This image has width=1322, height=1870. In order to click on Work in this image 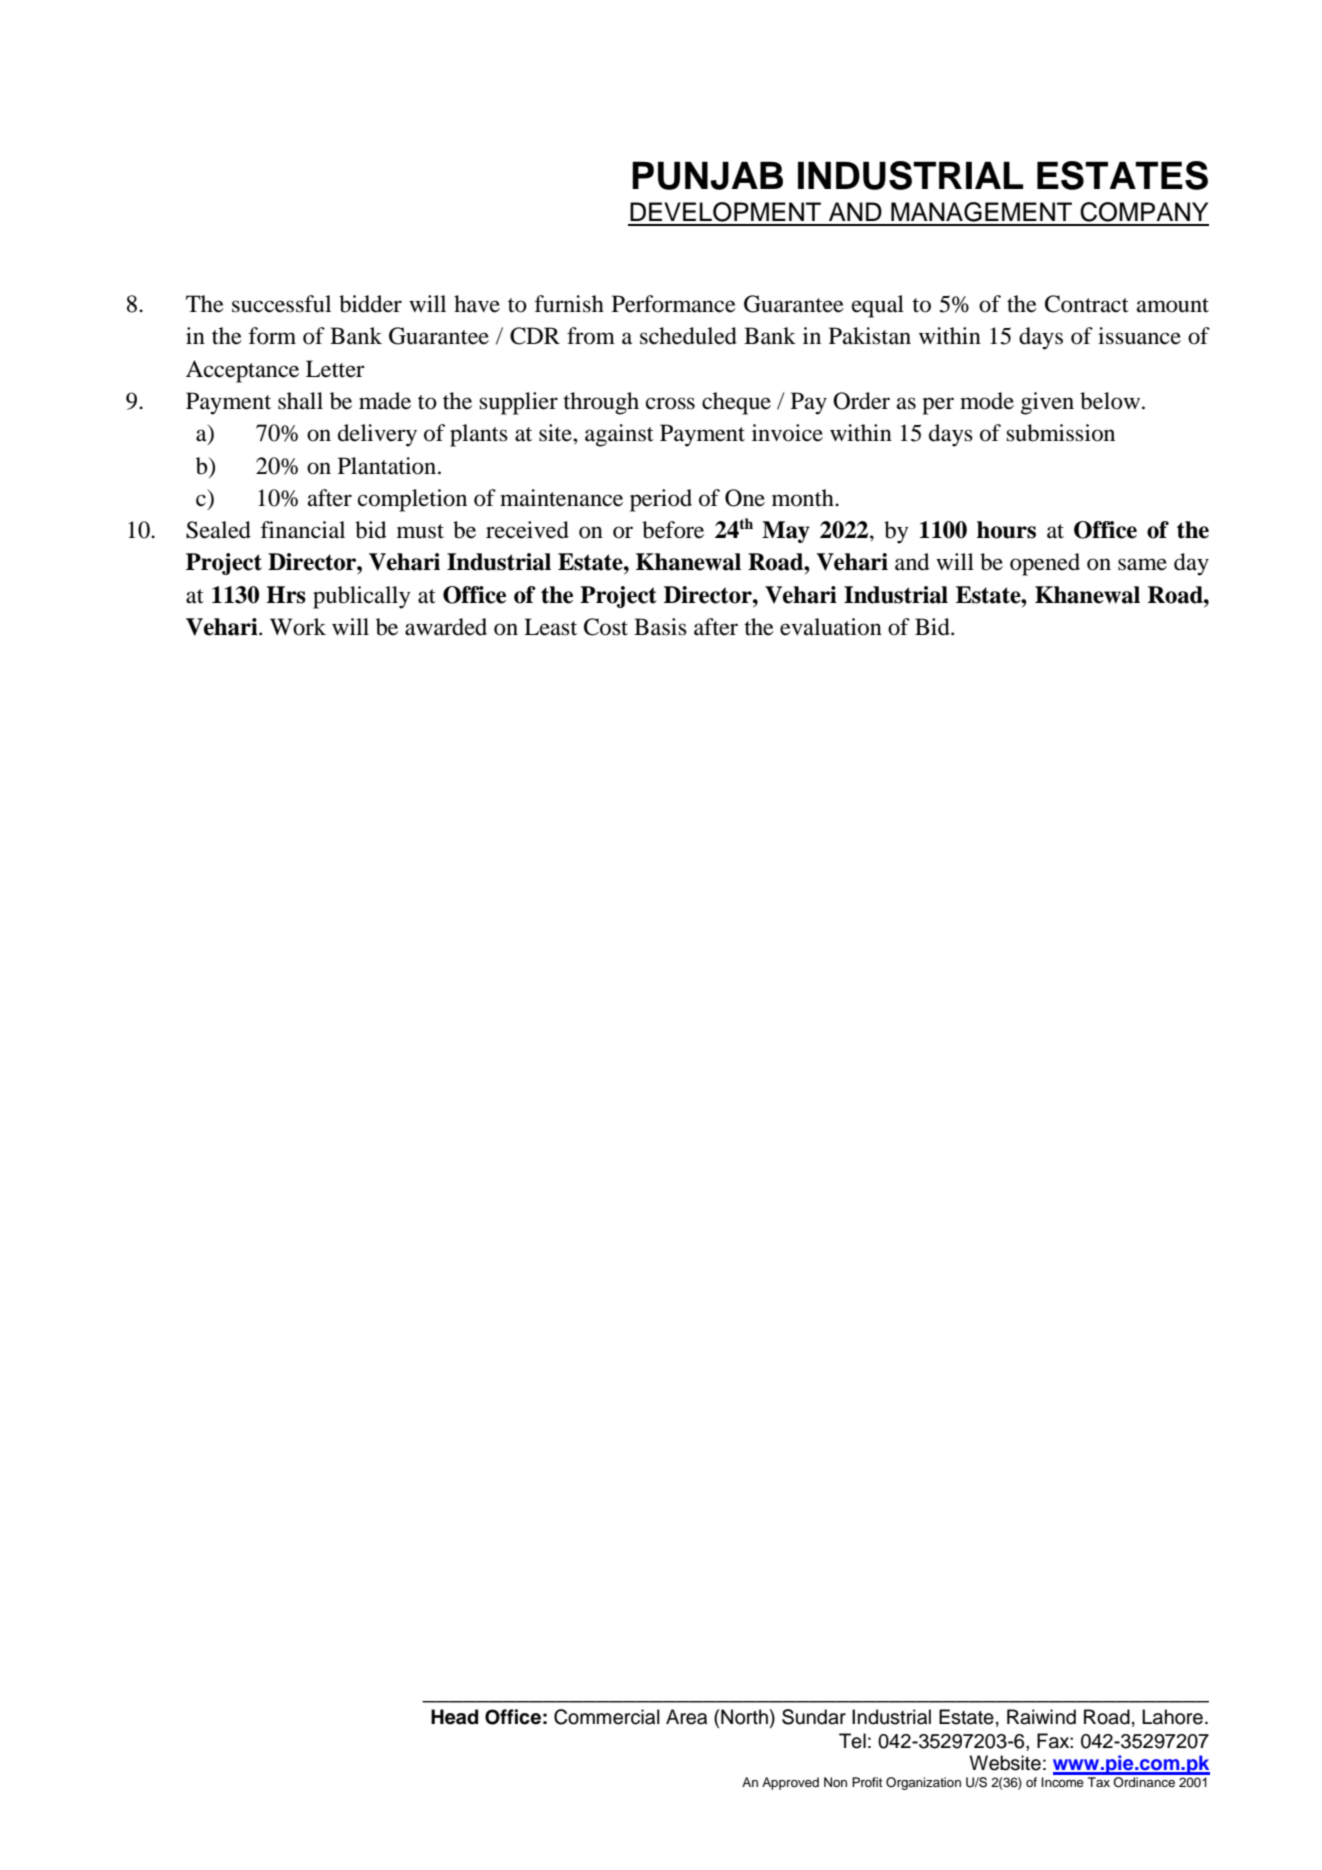, I will do `click(298, 627)`.
